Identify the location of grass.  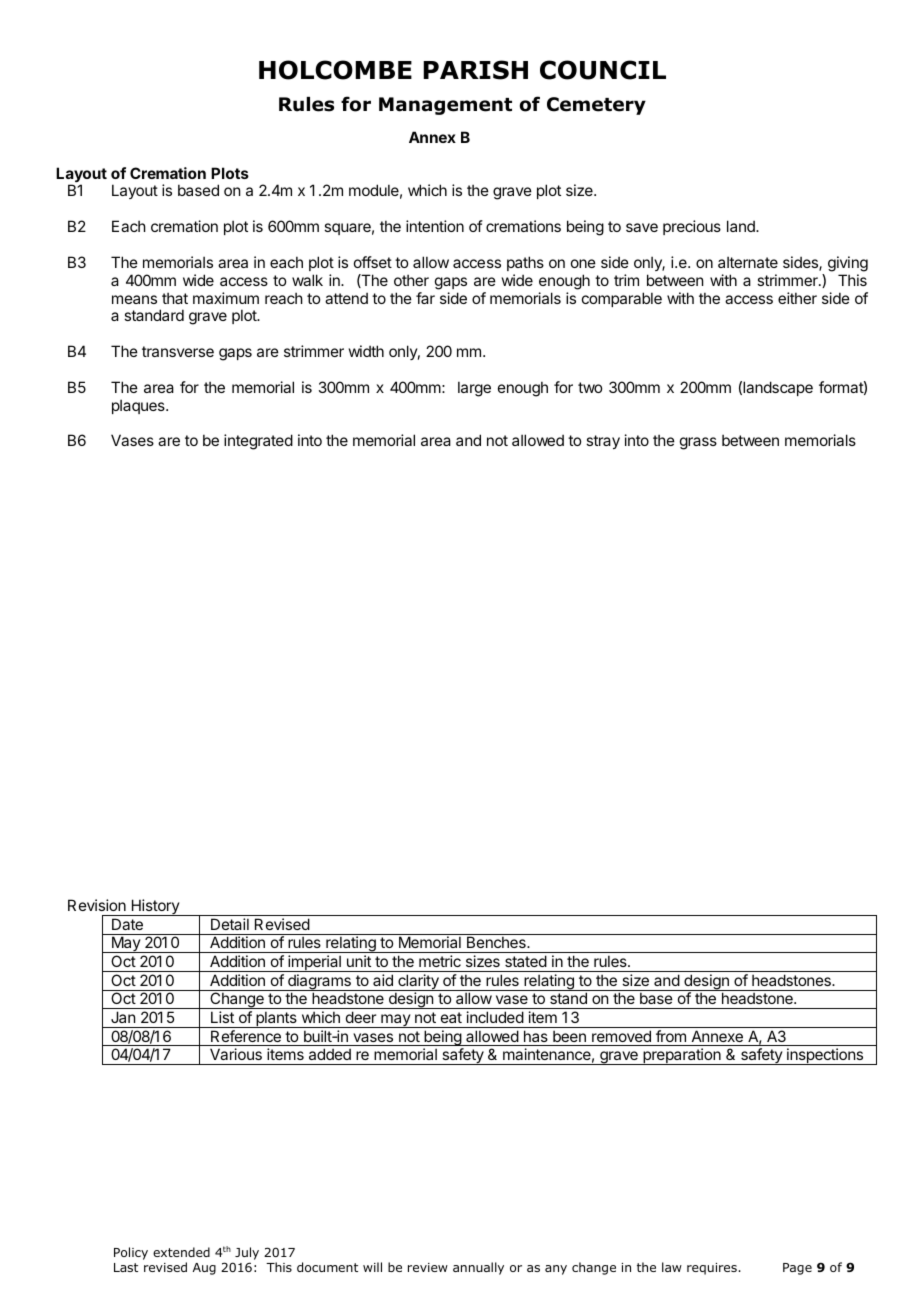
(698, 443).
